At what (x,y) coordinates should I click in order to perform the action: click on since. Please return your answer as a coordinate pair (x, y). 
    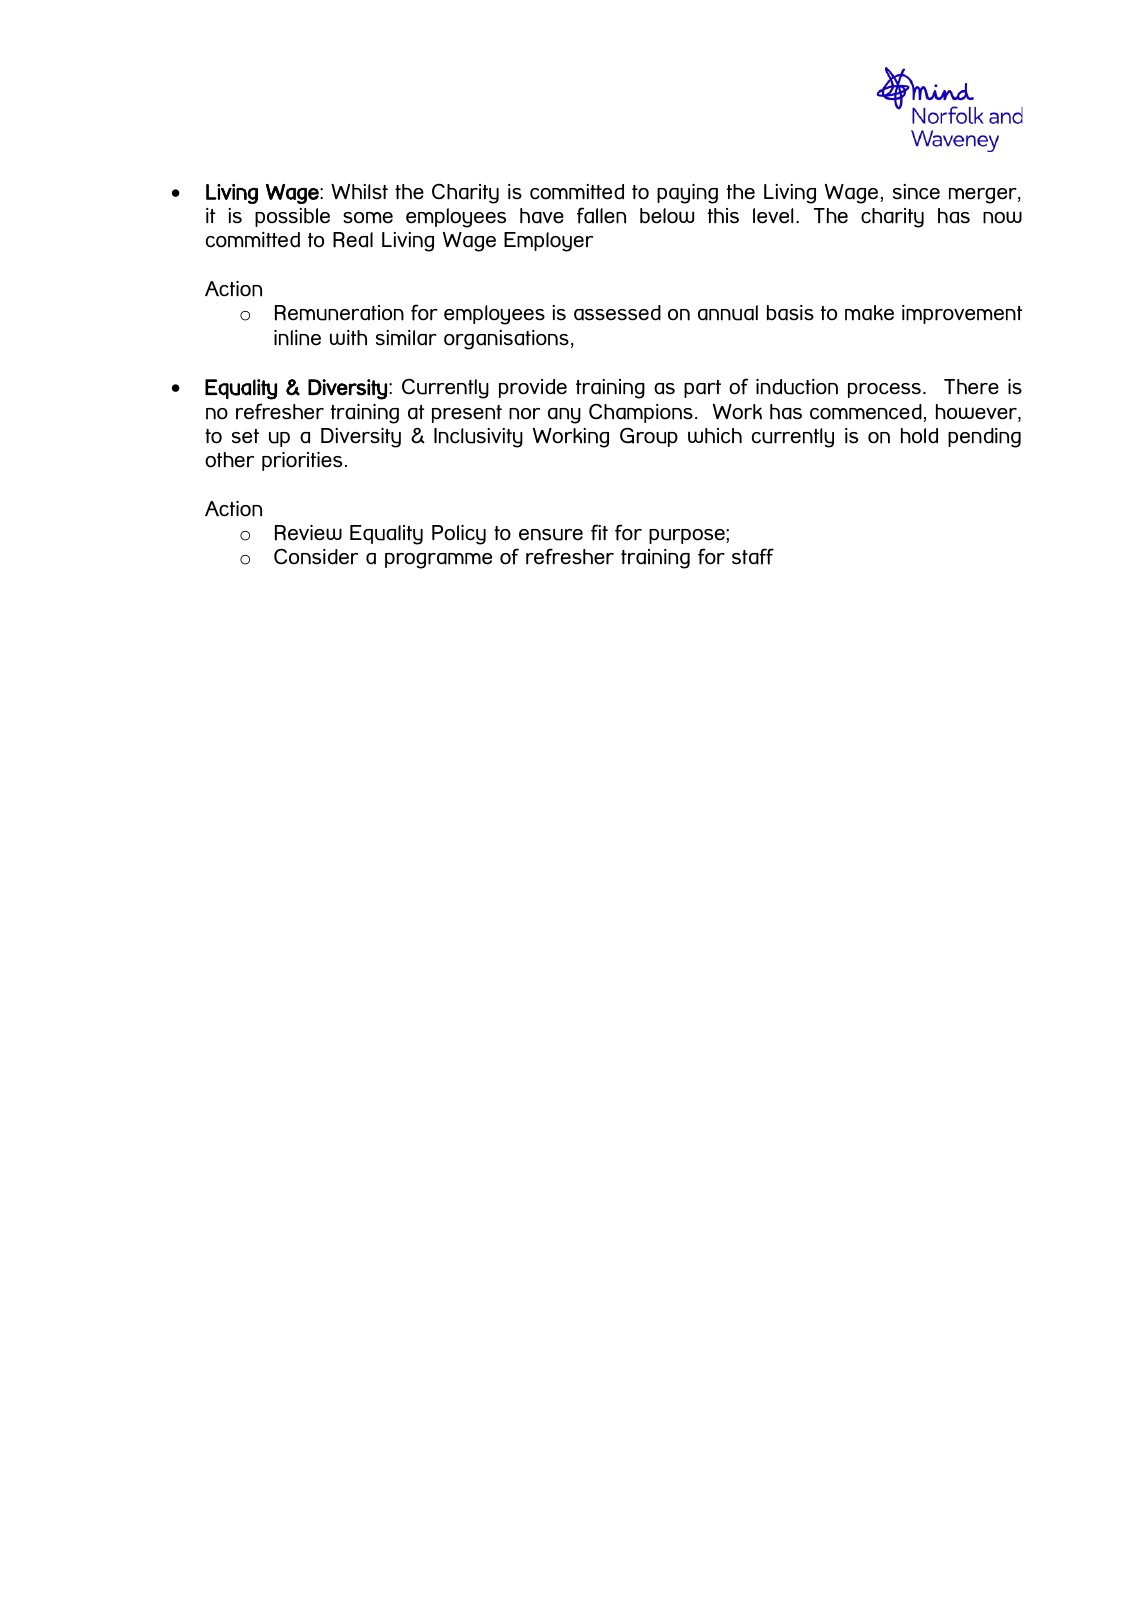
    Looking at the image, I should click on (916, 192).
